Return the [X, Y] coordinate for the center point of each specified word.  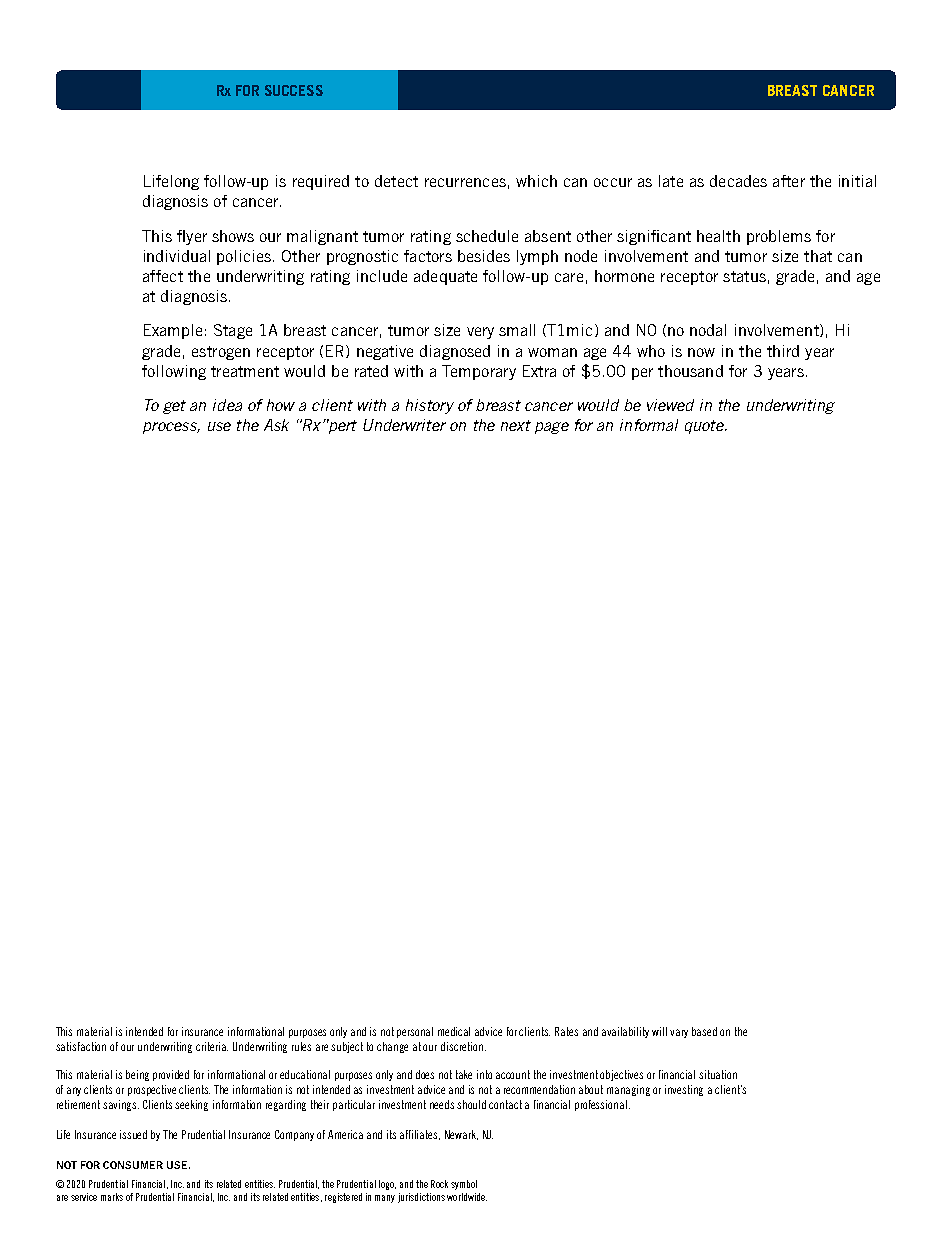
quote [705, 427]
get [174, 407]
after [789, 181]
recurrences [465, 182]
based [704, 1031]
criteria [212, 1046]
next [516, 425]
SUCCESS [294, 90]
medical [454, 1031]
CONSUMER [133, 1165]
